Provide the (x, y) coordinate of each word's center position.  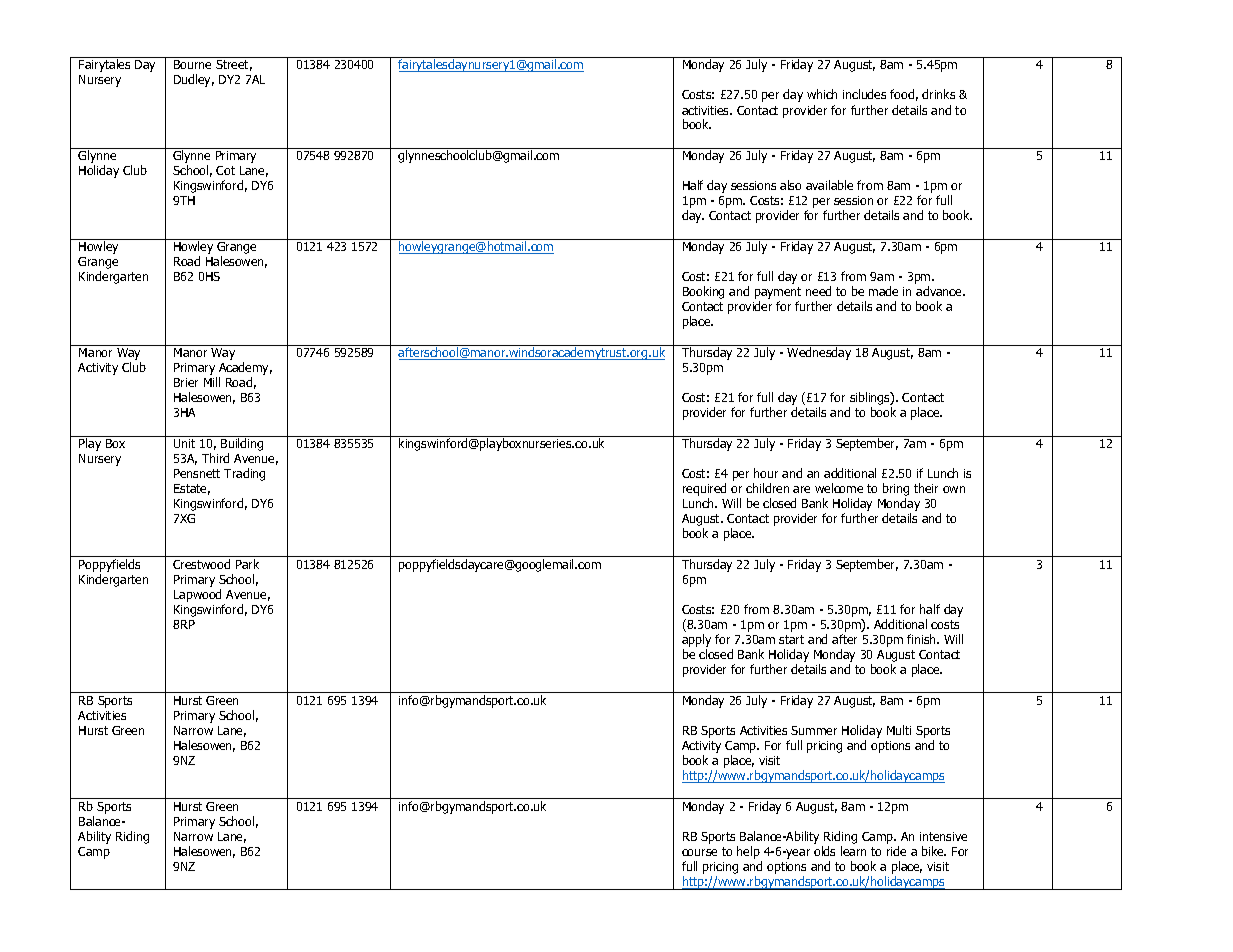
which (822, 94)
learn (853, 851)
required (704, 491)
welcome (839, 488)
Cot (225, 170)
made (883, 291)
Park (247, 564)
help (749, 854)
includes (864, 94)
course (699, 852)
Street (234, 65)
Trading (244, 474)
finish (922, 639)
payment (778, 294)
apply (696, 642)
